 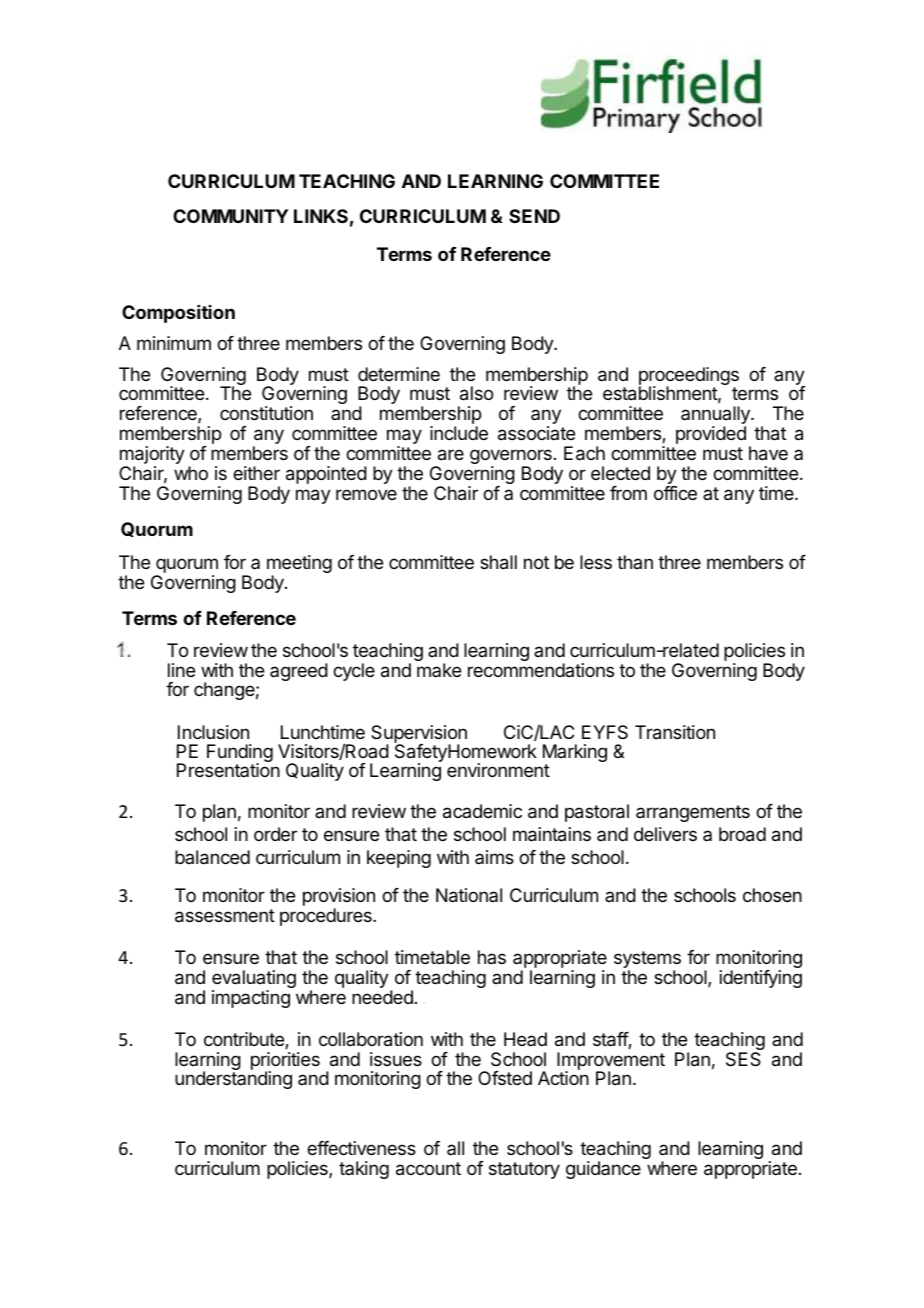 What do you see at coordinates (469, 895) in the page?
I see `National` at bounding box center [469, 895].
